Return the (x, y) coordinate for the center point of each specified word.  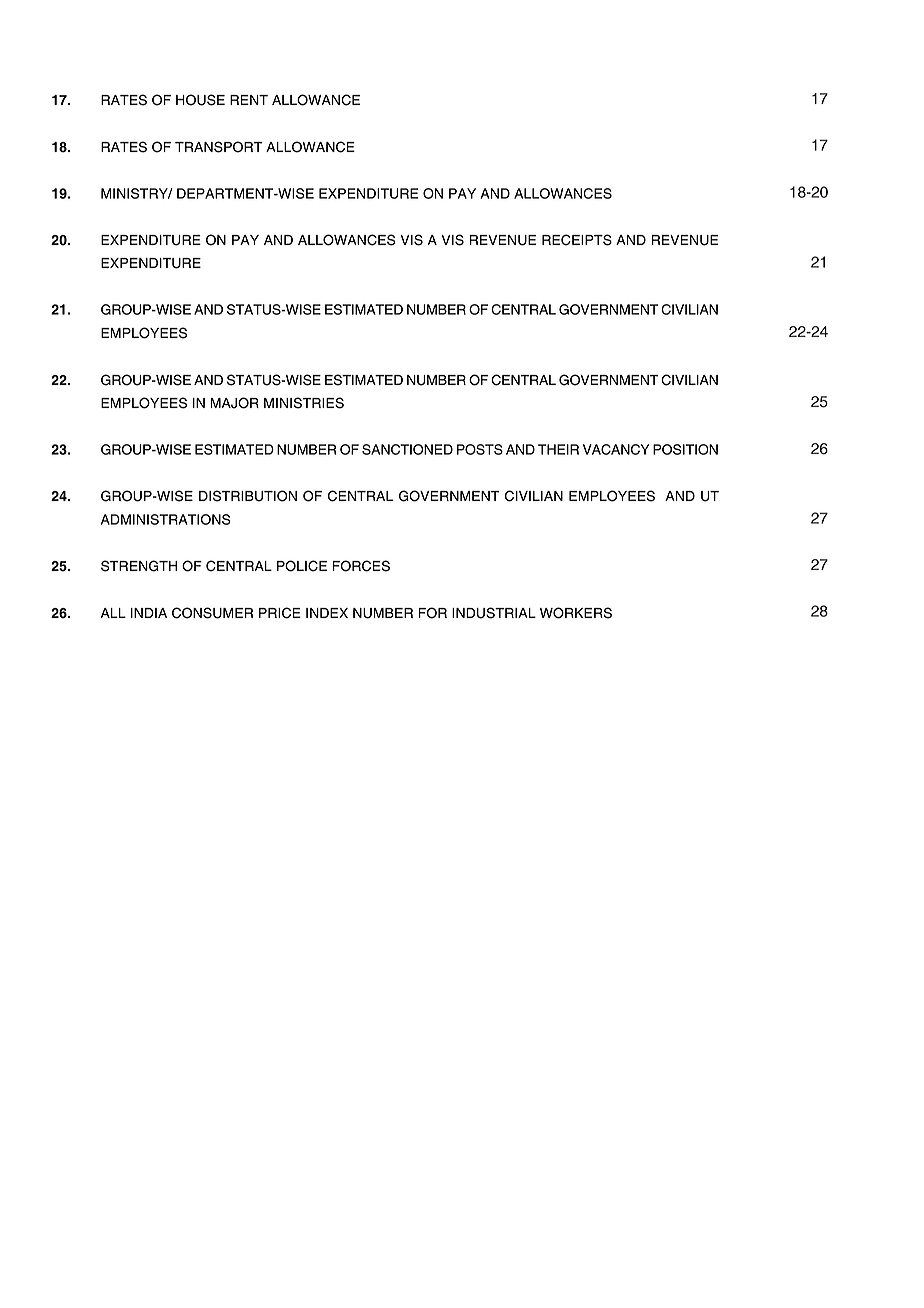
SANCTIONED (407, 449)
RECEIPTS (577, 240)
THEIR (558, 449)
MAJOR (234, 403)
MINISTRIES (304, 403)
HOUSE (200, 100)
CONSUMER (212, 613)
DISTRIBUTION (248, 496)
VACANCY (616, 449)
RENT (249, 100)
